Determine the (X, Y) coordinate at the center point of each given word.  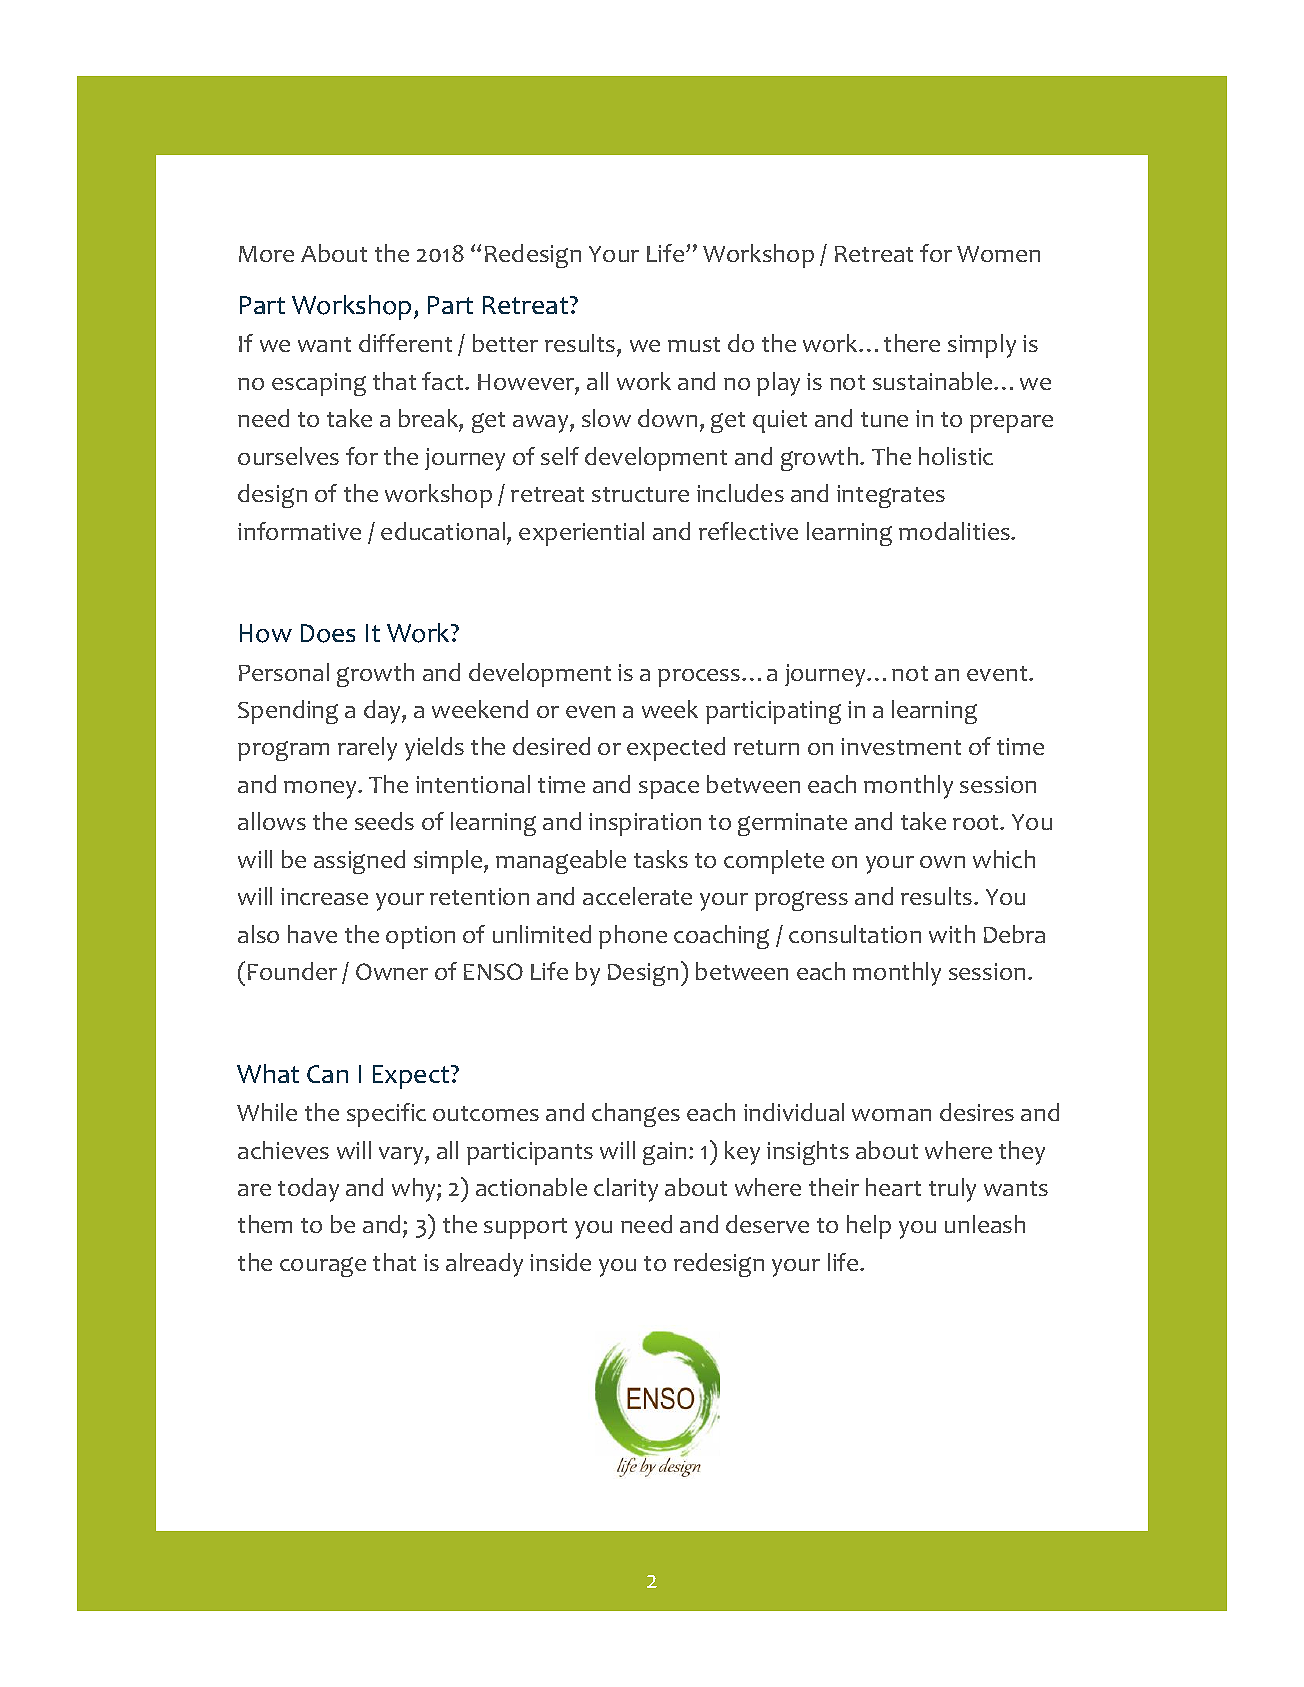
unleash (985, 1224)
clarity (626, 1190)
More (266, 254)
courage (323, 1267)
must (694, 344)
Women (998, 254)
